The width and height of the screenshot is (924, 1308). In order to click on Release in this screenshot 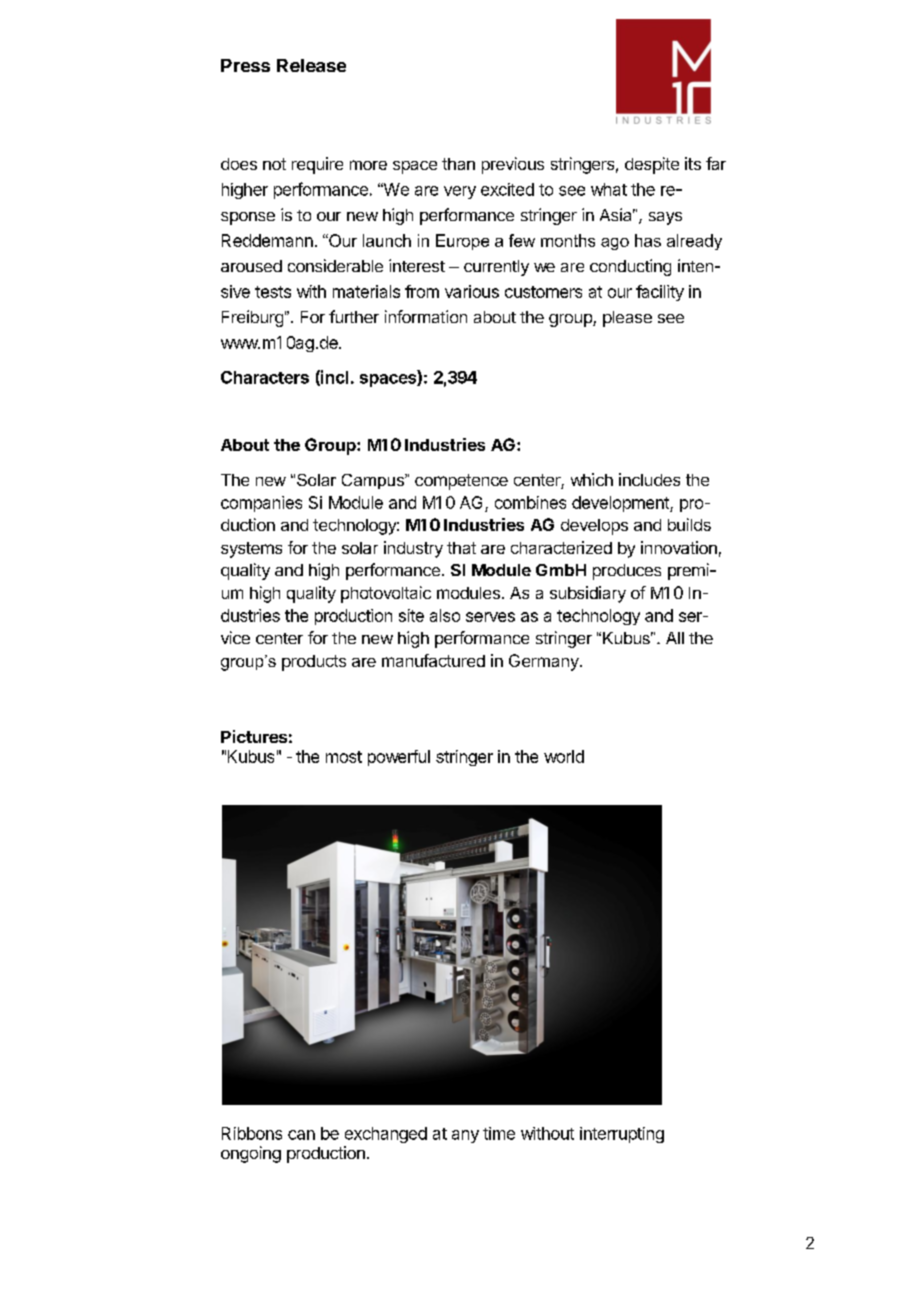, I will do `click(311, 65)`.
